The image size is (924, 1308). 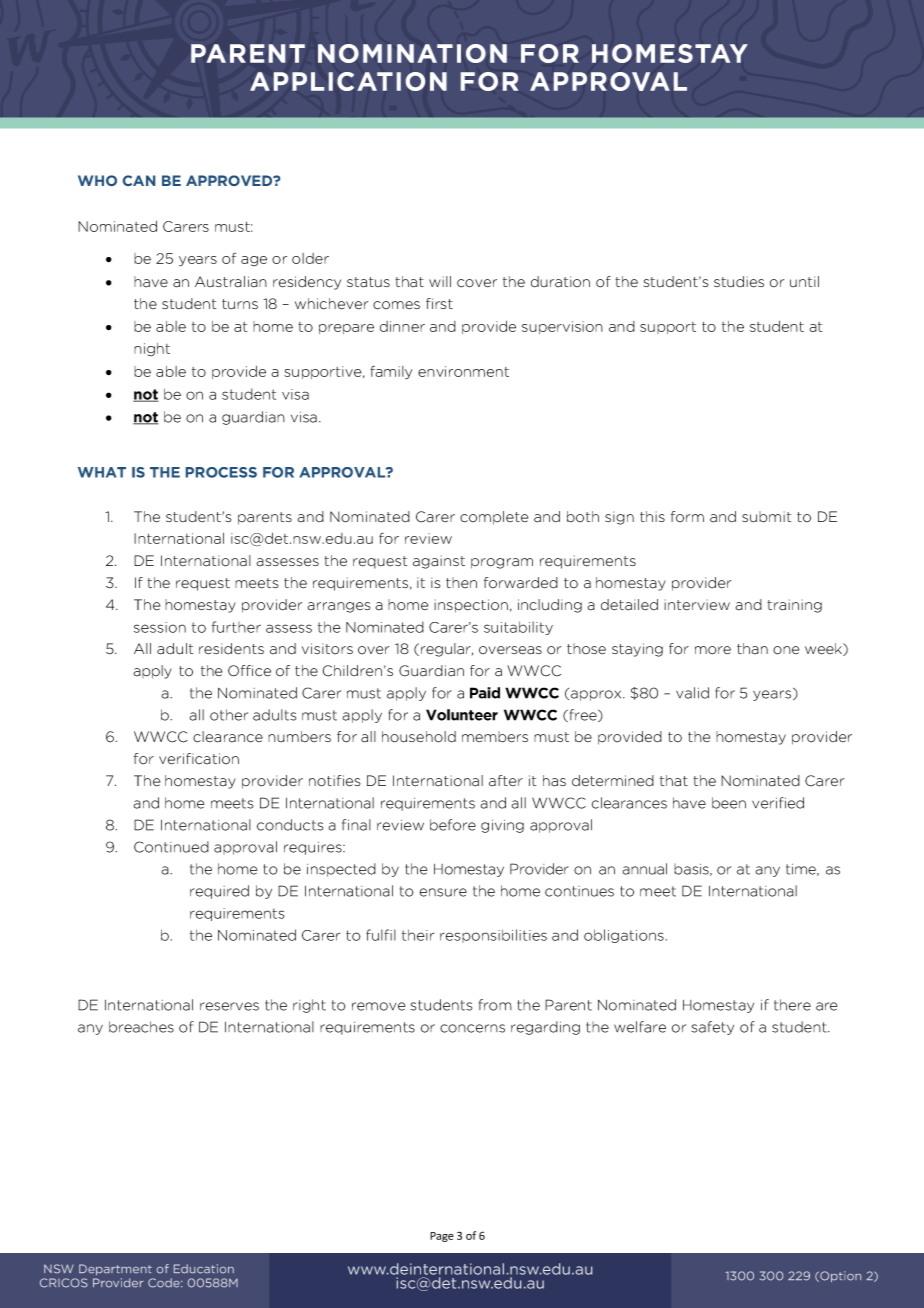 I want to click on Page, so click(x=442, y=1237).
